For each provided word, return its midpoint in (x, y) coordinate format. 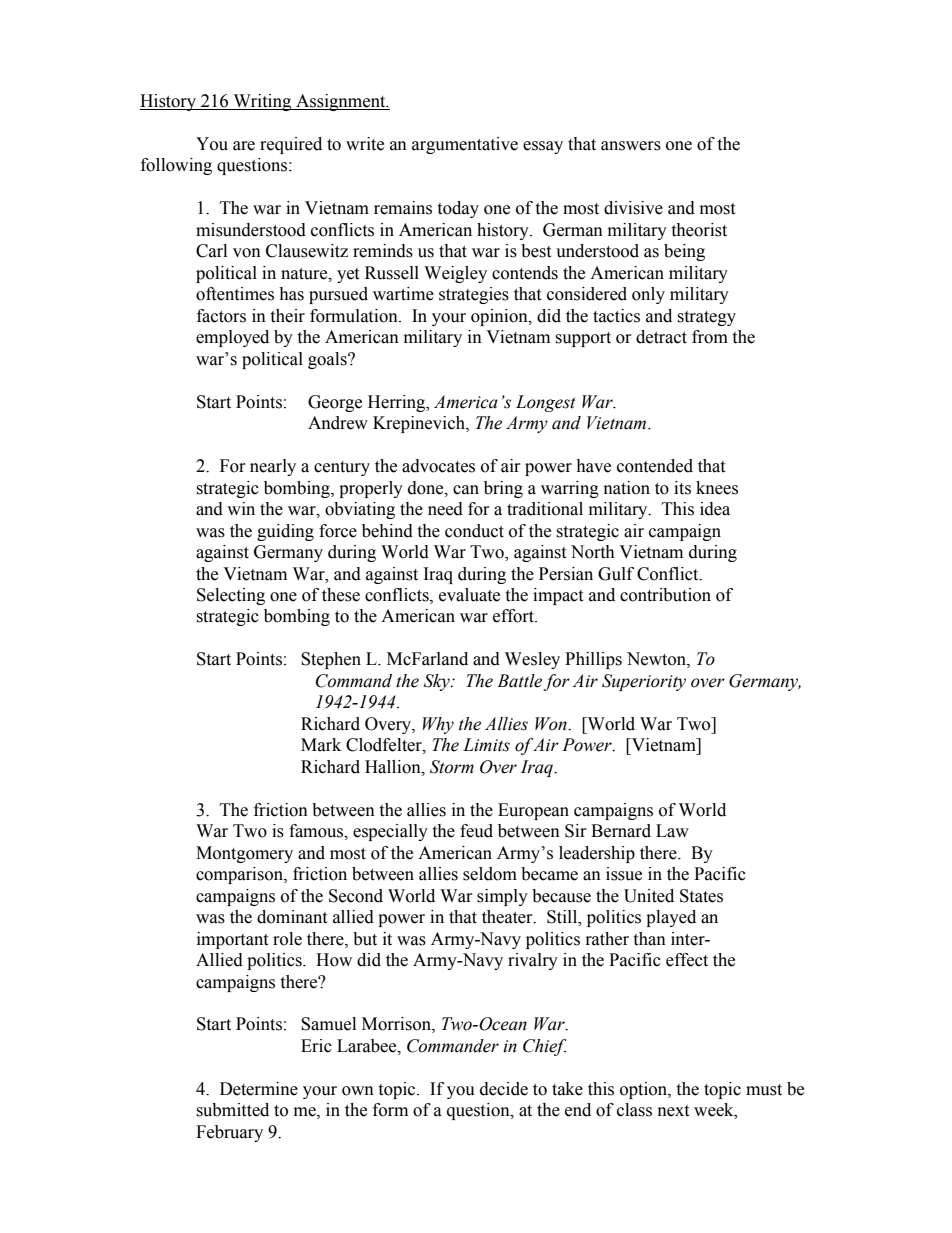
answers (631, 146)
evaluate (469, 595)
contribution (665, 595)
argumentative (465, 145)
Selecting (231, 596)
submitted (232, 1110)
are (244, 146)
